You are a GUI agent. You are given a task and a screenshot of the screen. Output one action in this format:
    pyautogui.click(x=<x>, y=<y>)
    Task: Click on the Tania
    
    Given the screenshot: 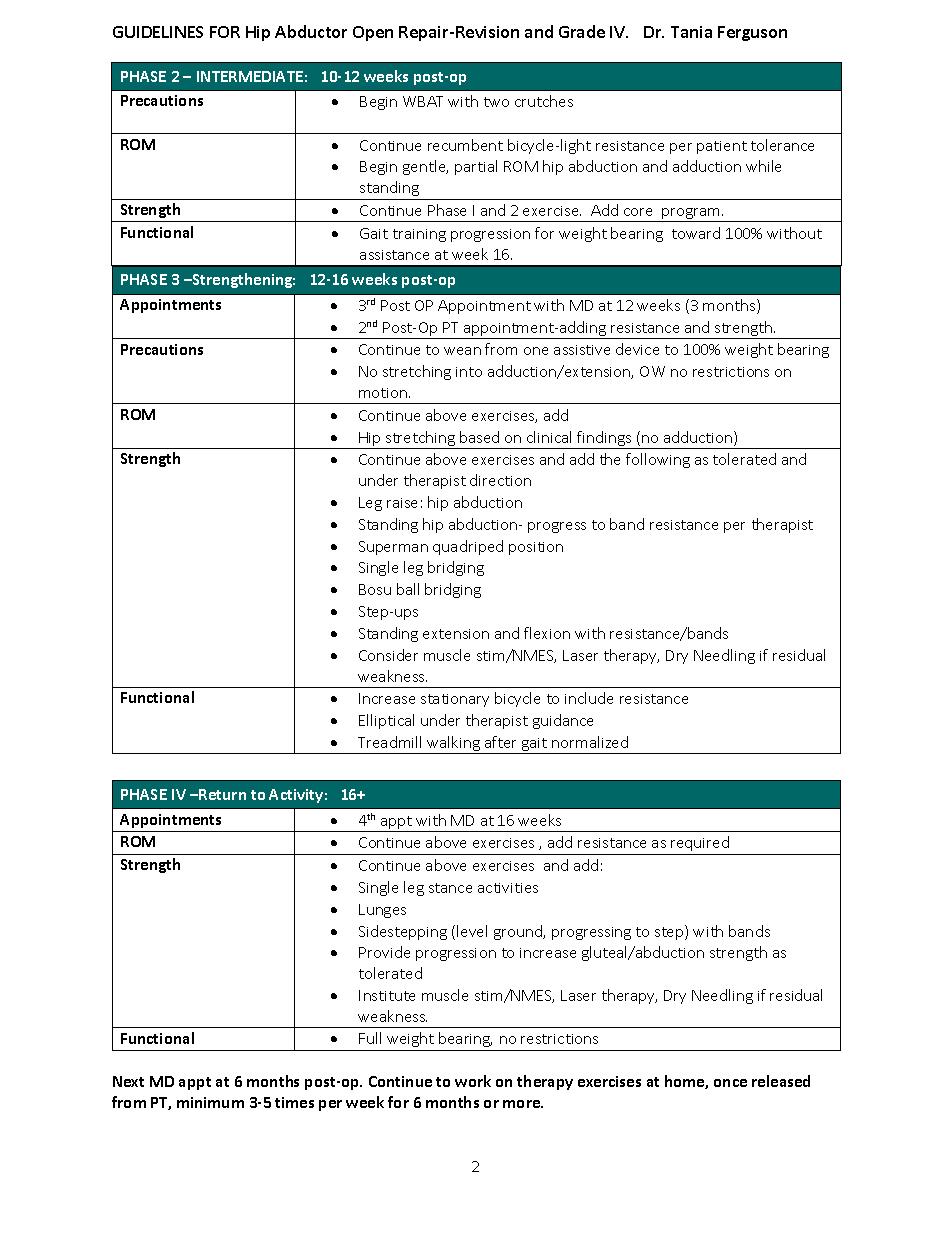 What is the action you would take?
    pyautogui.click(x=691, y=32)
